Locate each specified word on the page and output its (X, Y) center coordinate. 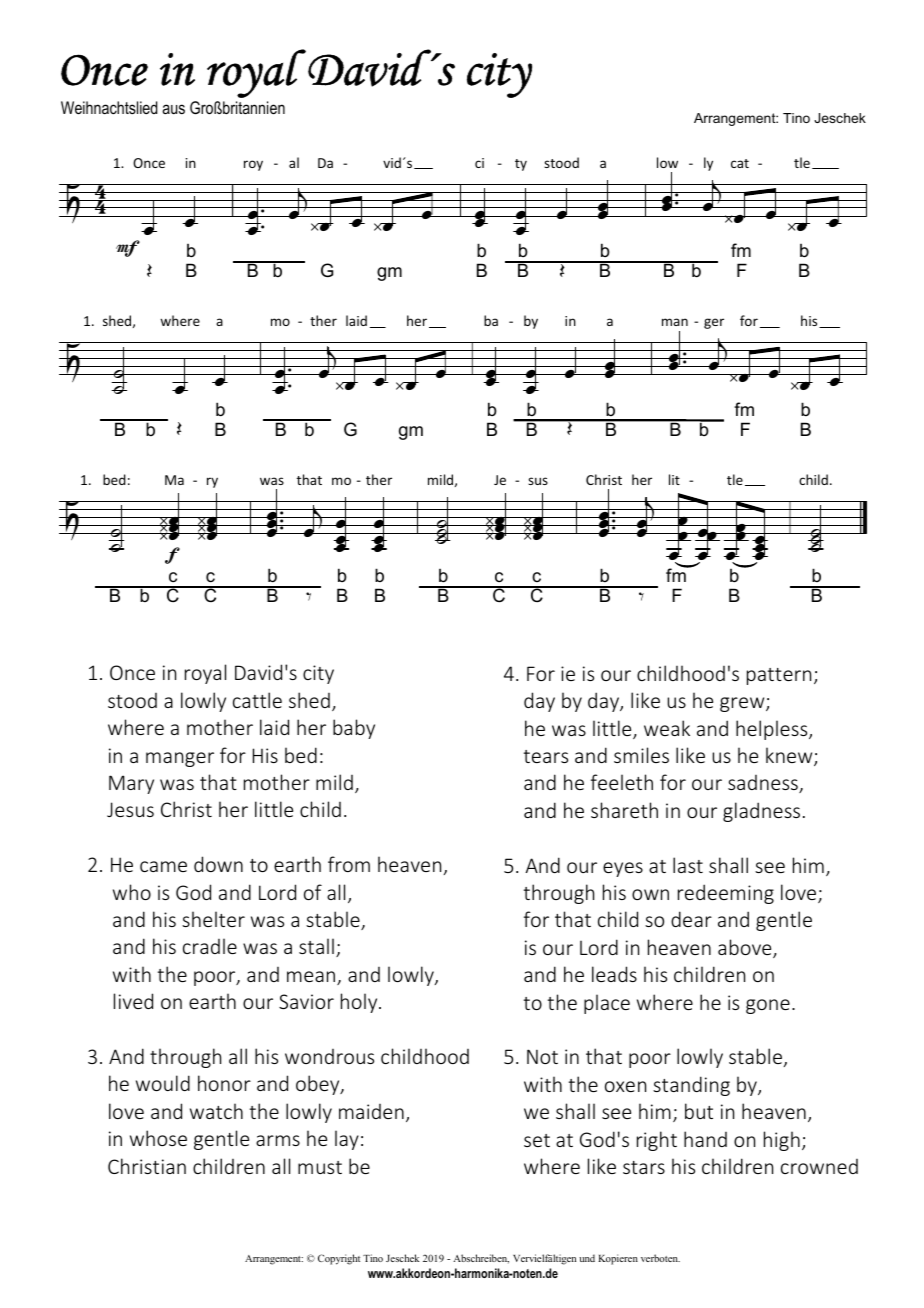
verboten (660, 1258)
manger (180, 759)
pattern (779, 676)
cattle (257, 700)
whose (158, 1138)
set (537, 1140)
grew (743, 704)
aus (173, 109)
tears (546, 756)
